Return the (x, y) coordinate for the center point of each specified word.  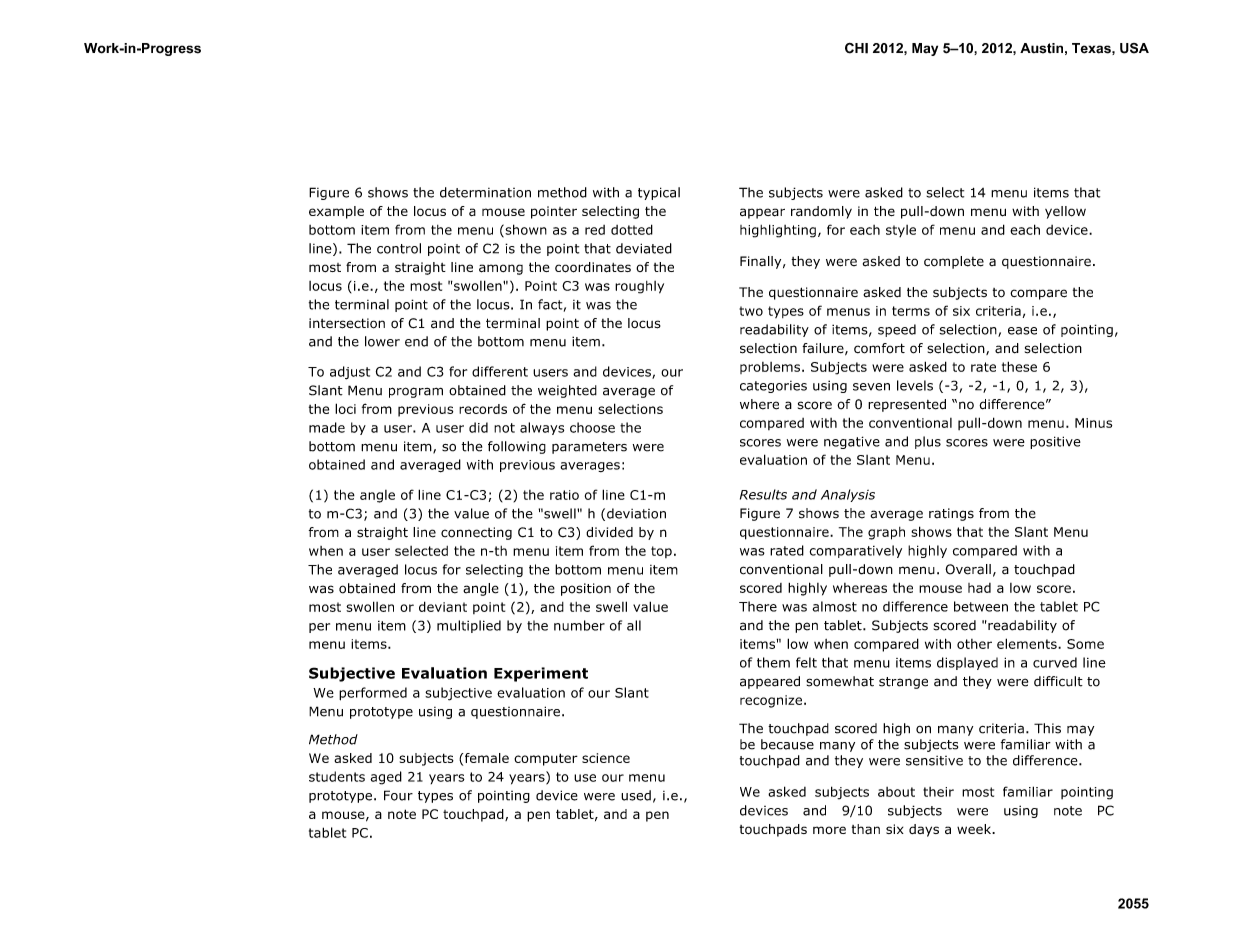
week (975, 829)
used (636, 795)
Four (398, 795)
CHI (856, 48)
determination (485, 192)
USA (1134, 48)
